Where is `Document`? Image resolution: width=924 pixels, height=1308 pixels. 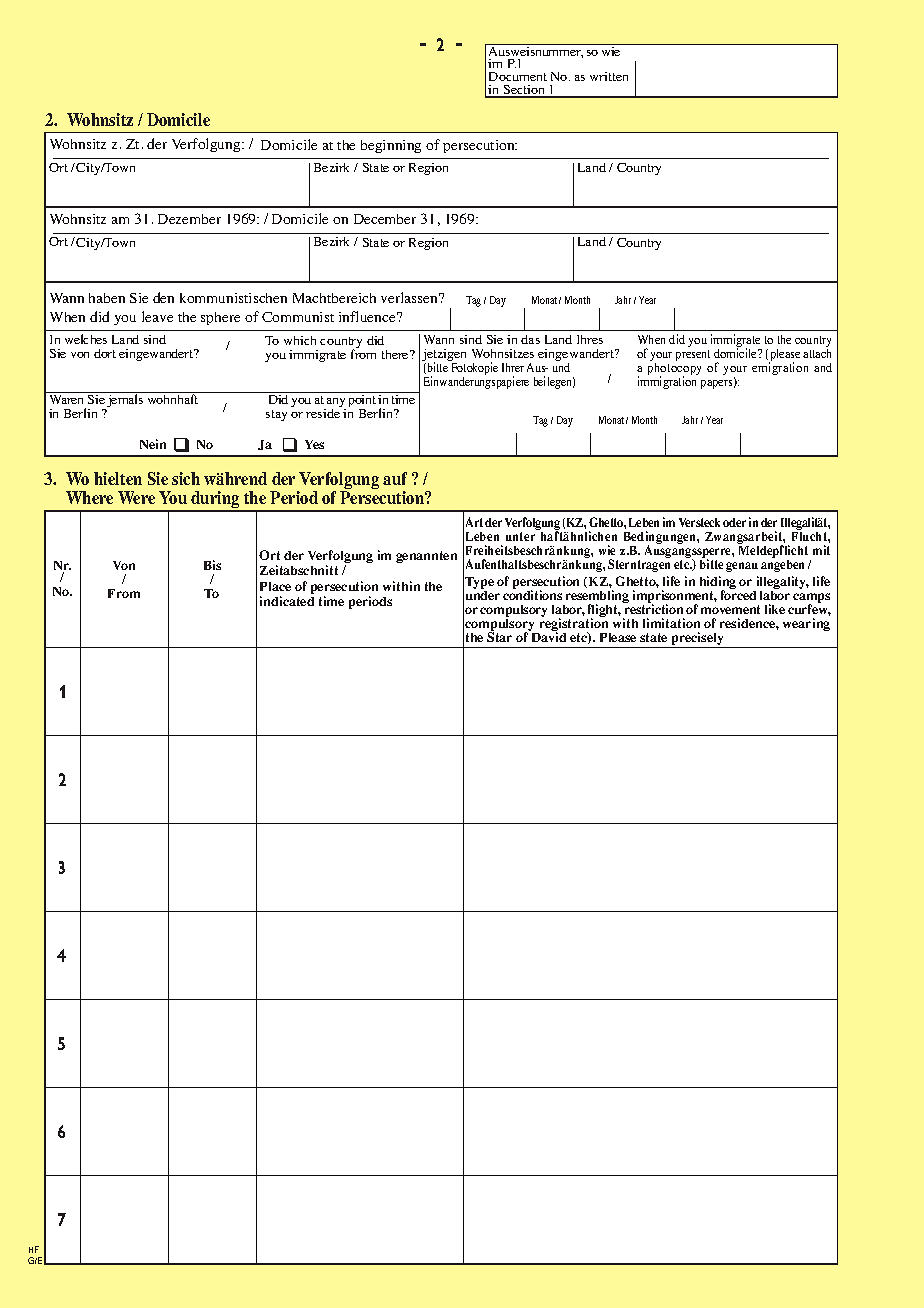 Document is located at coordinates (518, 76).
